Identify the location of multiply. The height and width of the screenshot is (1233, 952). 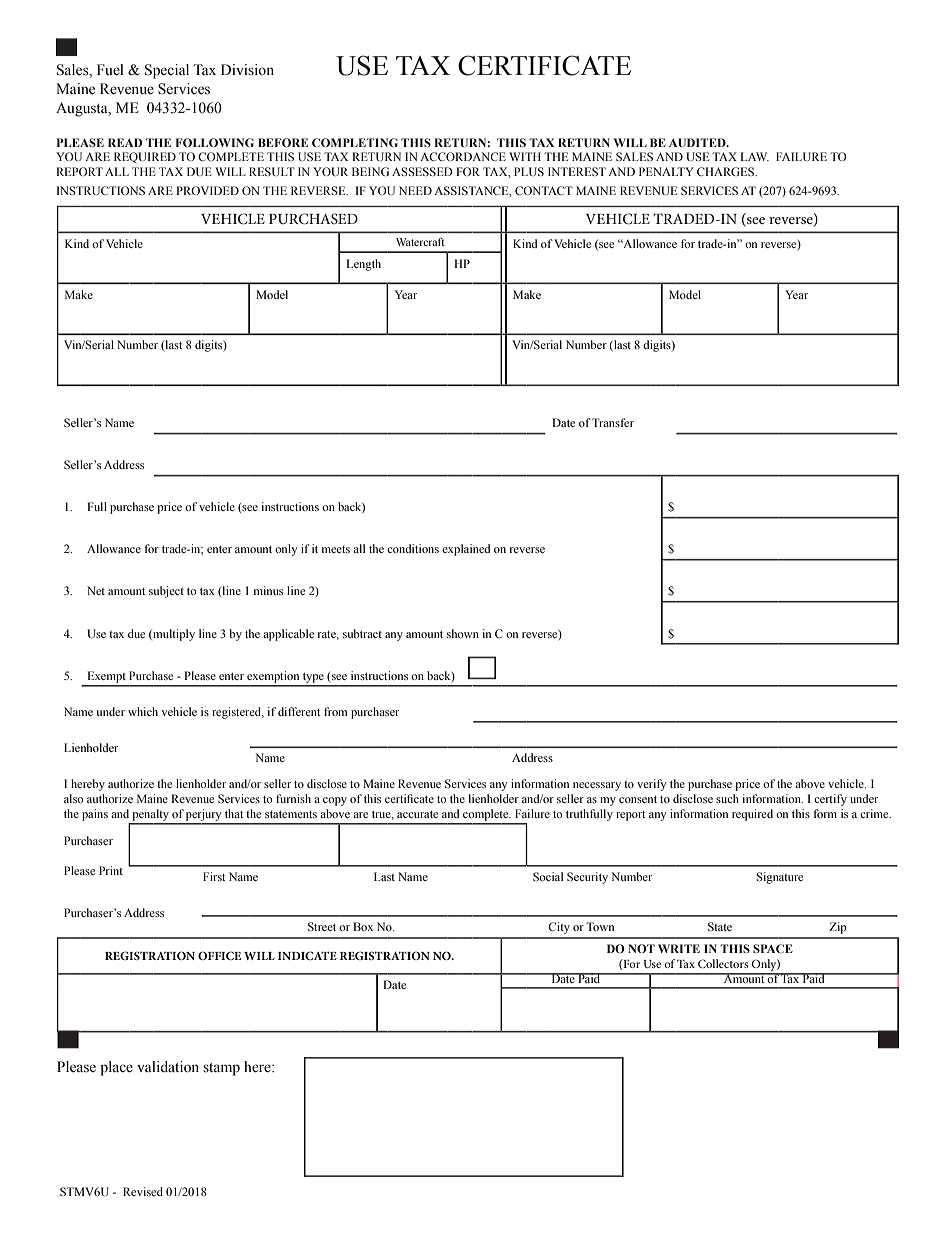
(173, 635).
